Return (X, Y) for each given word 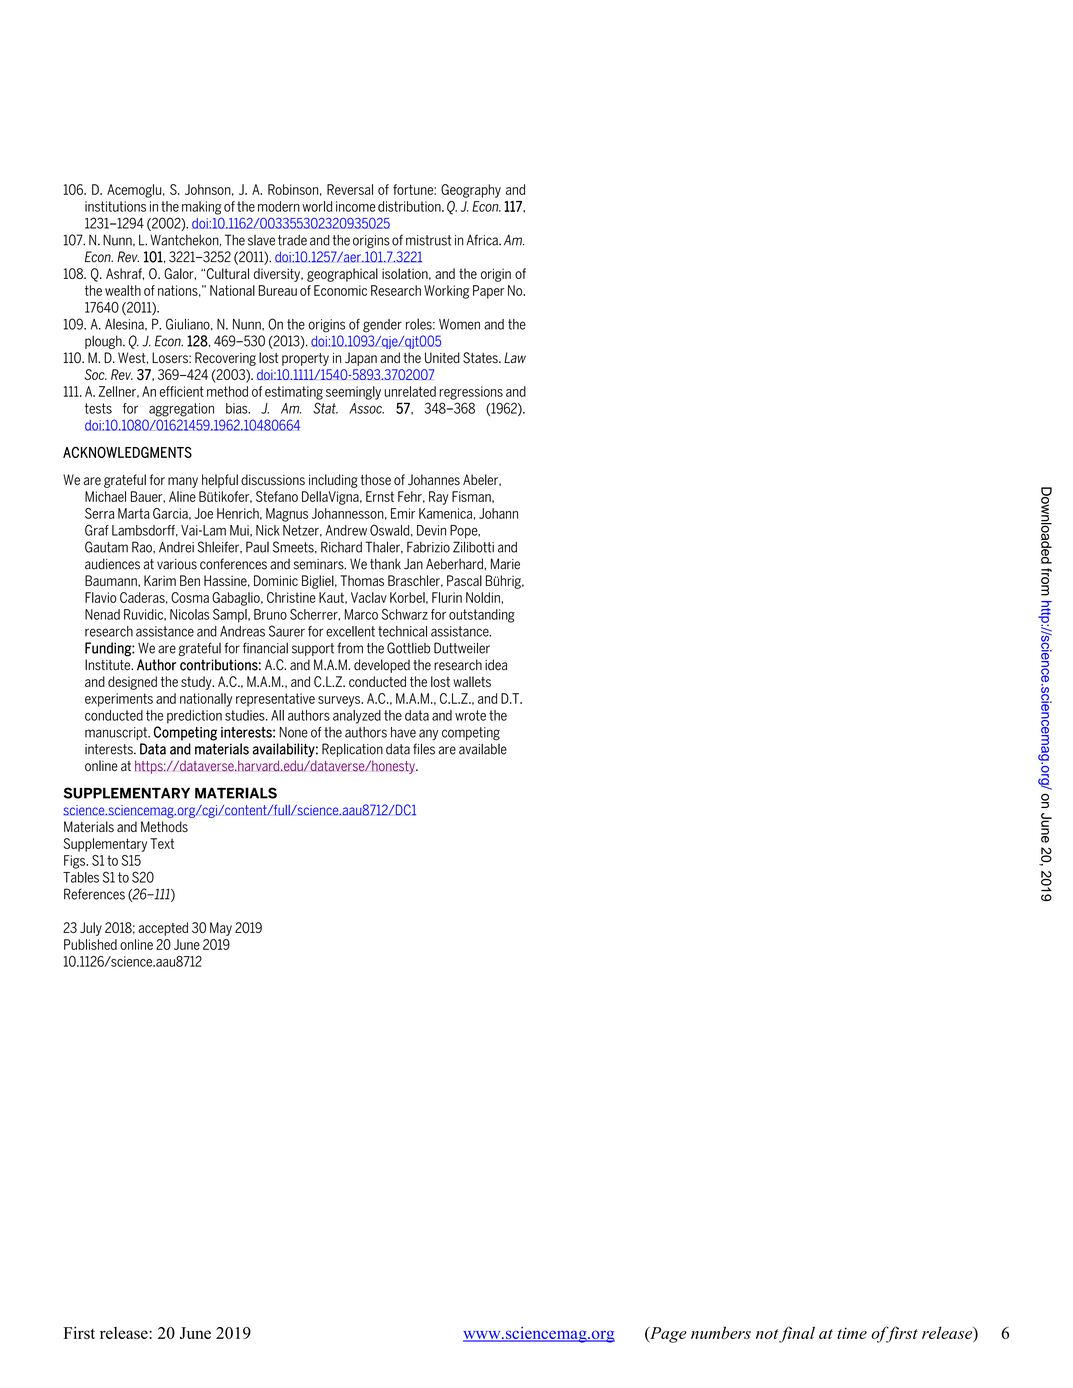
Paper (488, 292)
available (483, 749)
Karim (160, 580)
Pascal (464, 580)
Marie (505, 564)
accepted (163, 929)
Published (90, 944)
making (202, 208)
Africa (483, 240)
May (221, 929)
